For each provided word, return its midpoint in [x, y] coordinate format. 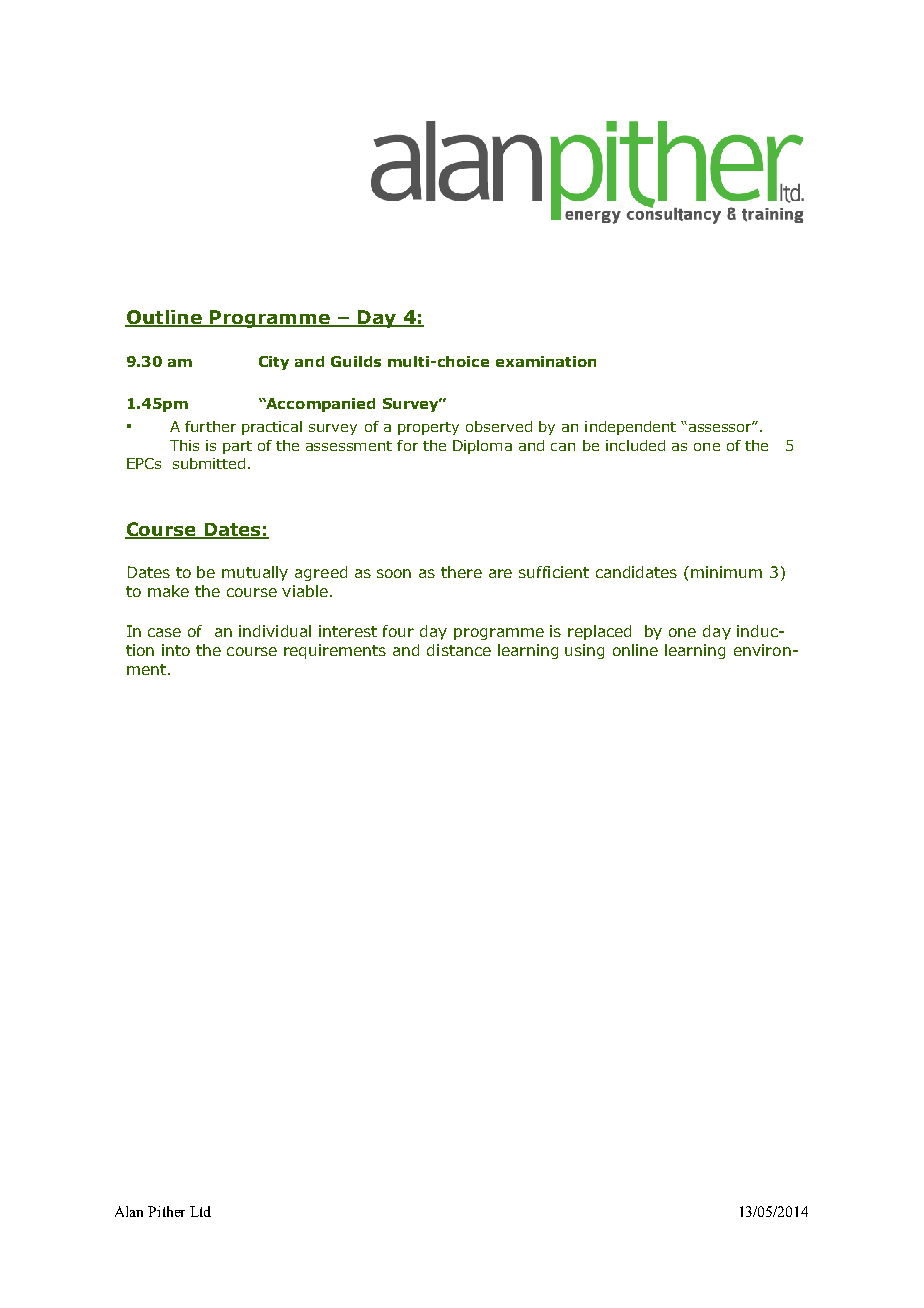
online [635, 650]
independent [630, 428]
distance [459, 650]
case [164, 632]
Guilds [356, 361]
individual [275, 631]
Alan [129, 1211]
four [398, 631]
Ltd [200, 1211]
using [584, 651]
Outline [164, 318]
